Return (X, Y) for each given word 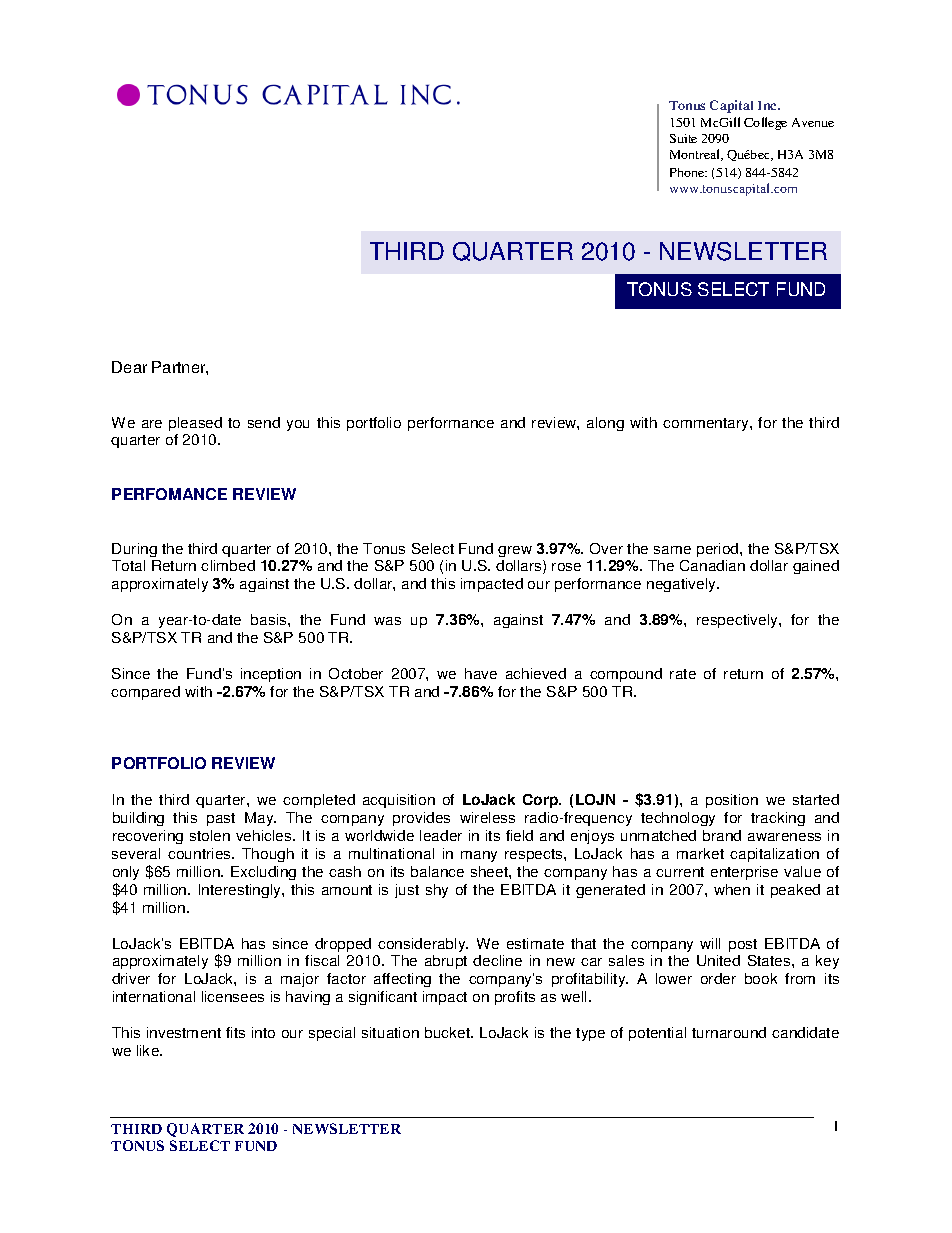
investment (184, 1032)
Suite (683, 138)
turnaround (729, 1032)
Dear (129, 367)
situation (390, 1032)
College (765, 123)
